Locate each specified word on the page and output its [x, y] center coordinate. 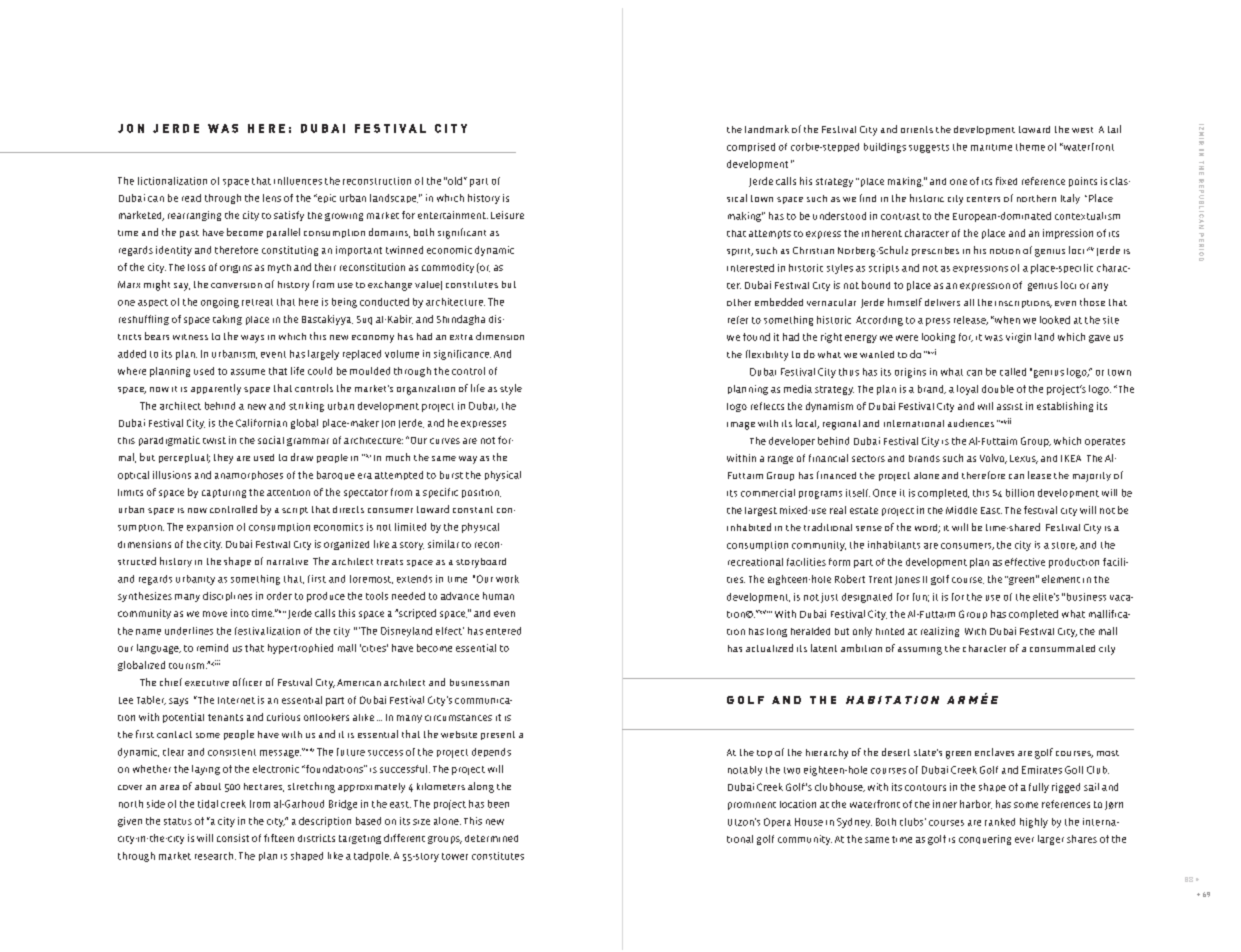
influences [298, 181]
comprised [751, 147]
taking [227, 320]
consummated [1062, 648]
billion [1020, 493]
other [739, 302]
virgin [1018, 338]
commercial [768, 493]
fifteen [279, 838]
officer [247, 682]
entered [503, 631]
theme [1030, 147]
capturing [224, 493]
